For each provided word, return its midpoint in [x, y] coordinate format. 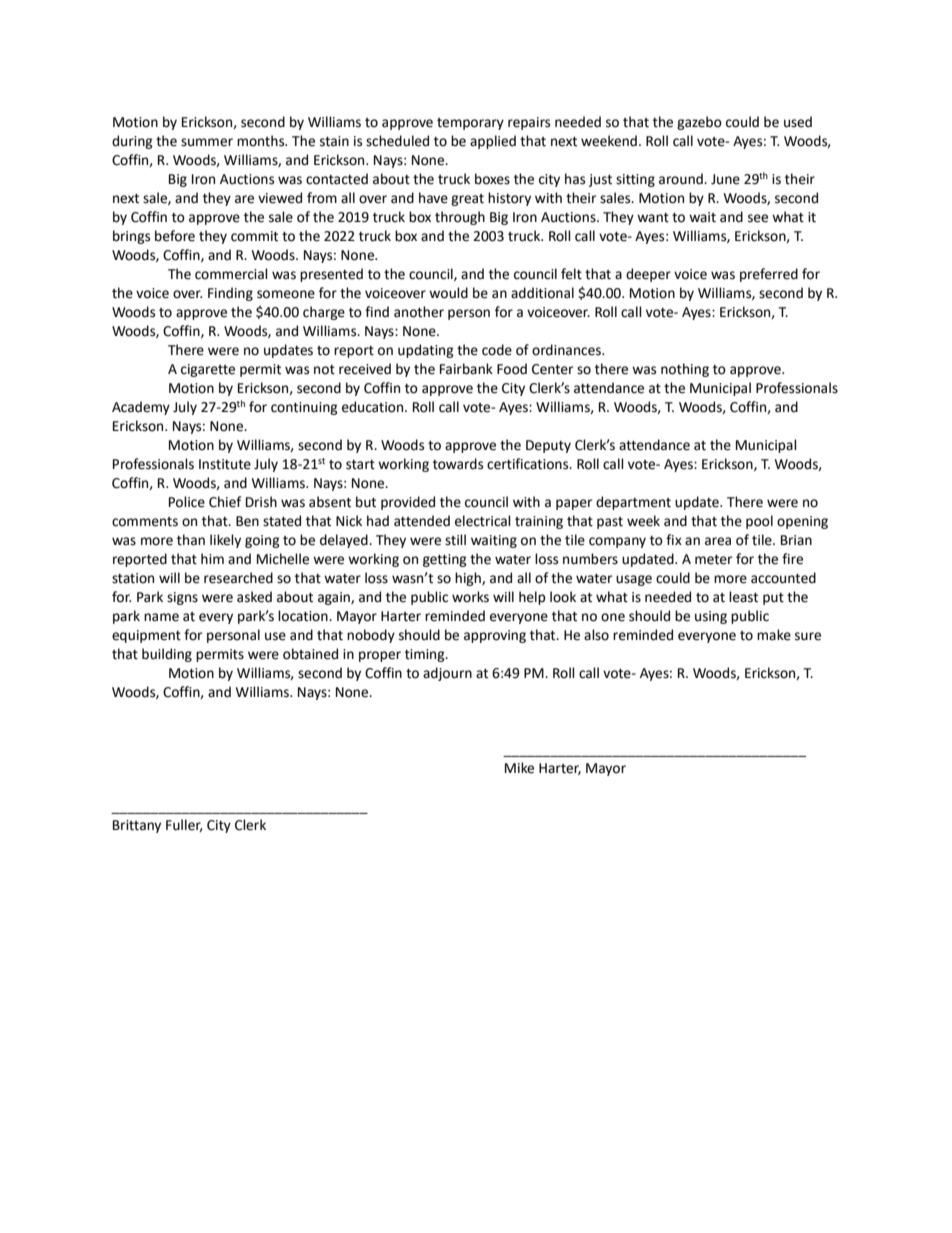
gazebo [699, 123]
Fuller [184, 825]
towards [458, 464]
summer [207, 142]
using [711, 617]
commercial [231, 274]
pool [759, 522]
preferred [769, 275]
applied [493, 142]
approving [495, 636]
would [448, 293]
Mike [519, 768]
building [167, 655]
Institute [225, 464]
